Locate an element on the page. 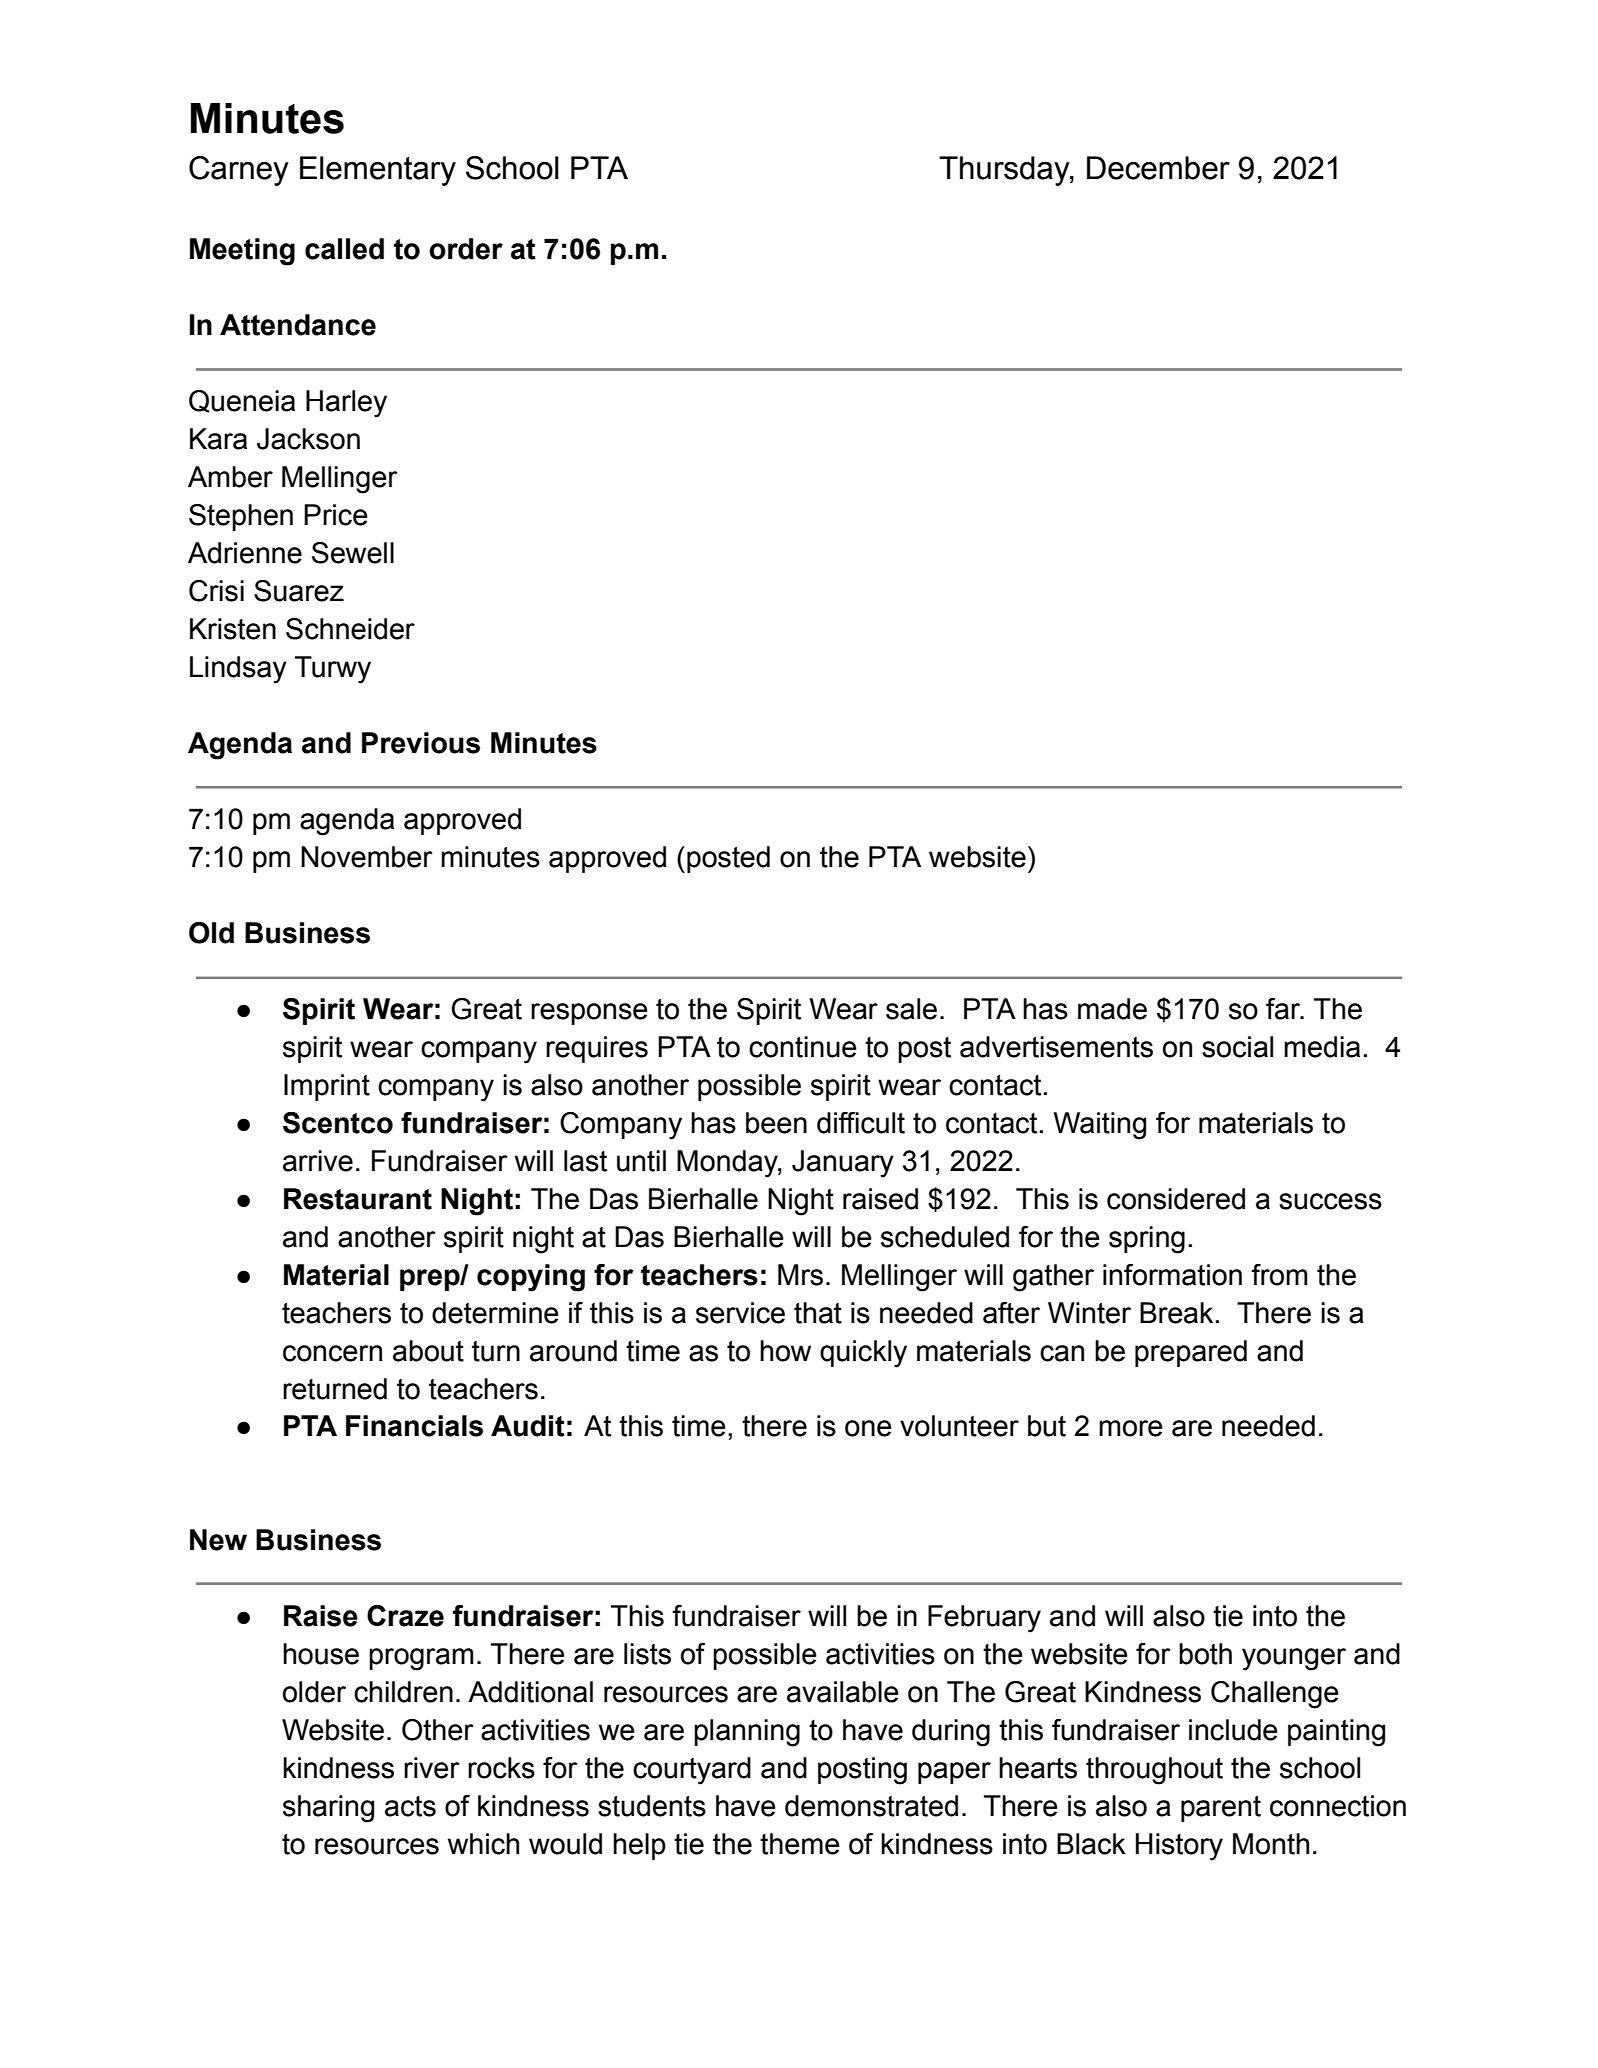  far is located at coordinates (1284, 1009).
